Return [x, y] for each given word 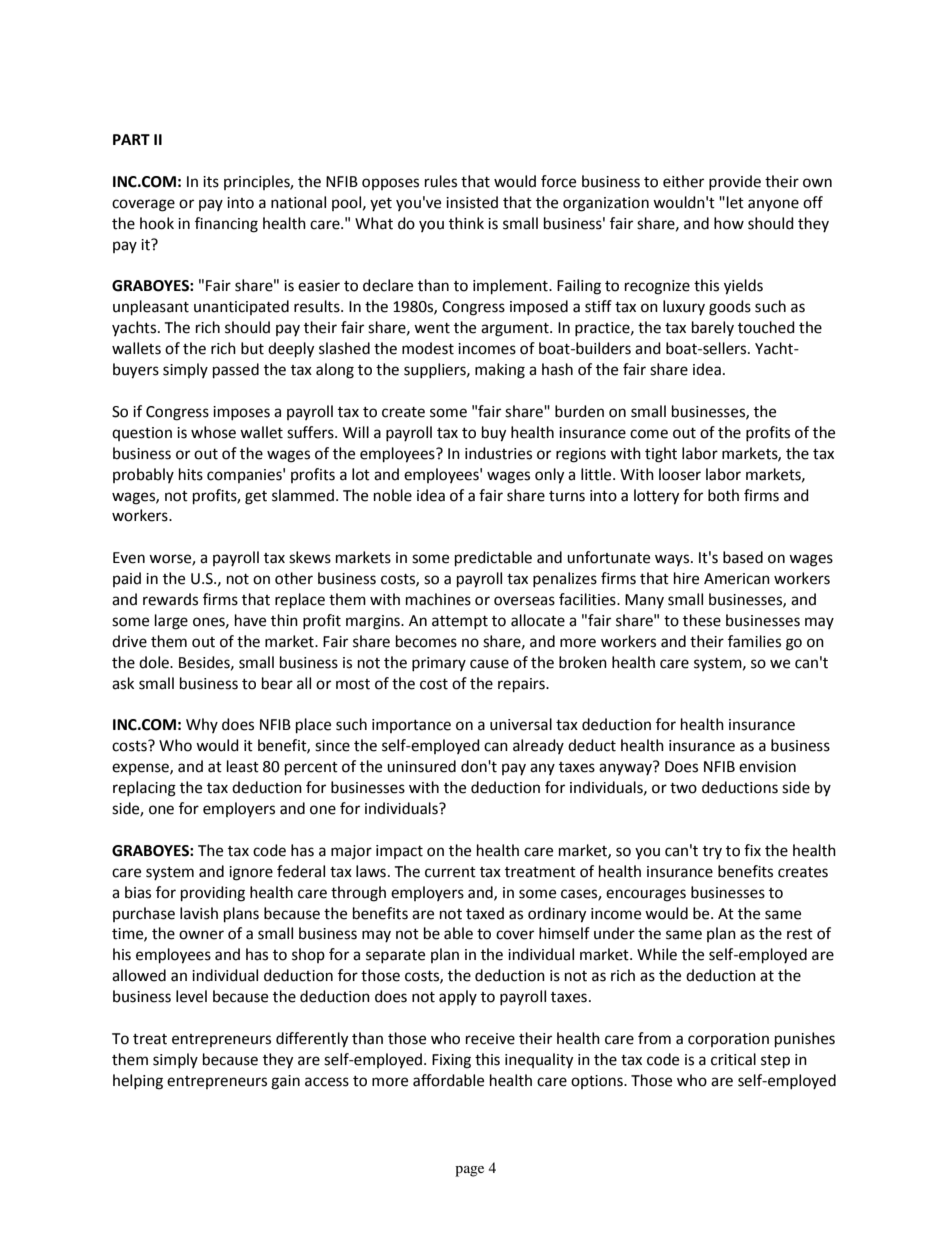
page [469, 1171]
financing [226, 225]
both [723, 495]
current [450, 872]
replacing [144, 789]
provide [735, 182]
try [712, 852]
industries [498, 453]
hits [191, 474]
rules [441, 181]
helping [138, 1082]
